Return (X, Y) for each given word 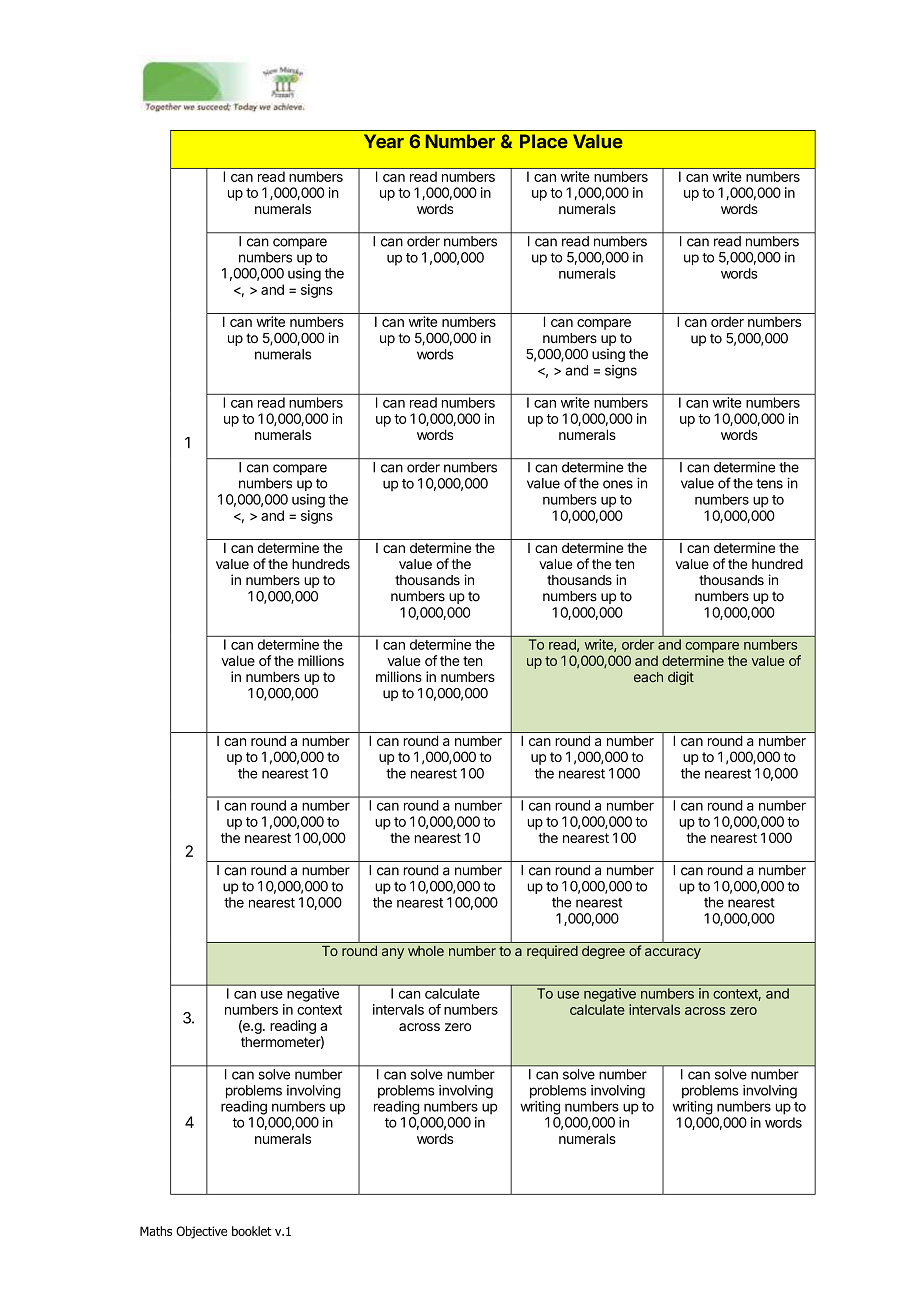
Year (384, 141)
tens (769, 483)
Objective (201, 1232)
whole (426, 951)
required (552, 952)
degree (603, 952)
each (648, 677)
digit (681, 678)
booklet (252, 1231)
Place (544, 141)
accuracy (673, 953)
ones (618, 484)
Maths (156, 1231)
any (393, 953)
